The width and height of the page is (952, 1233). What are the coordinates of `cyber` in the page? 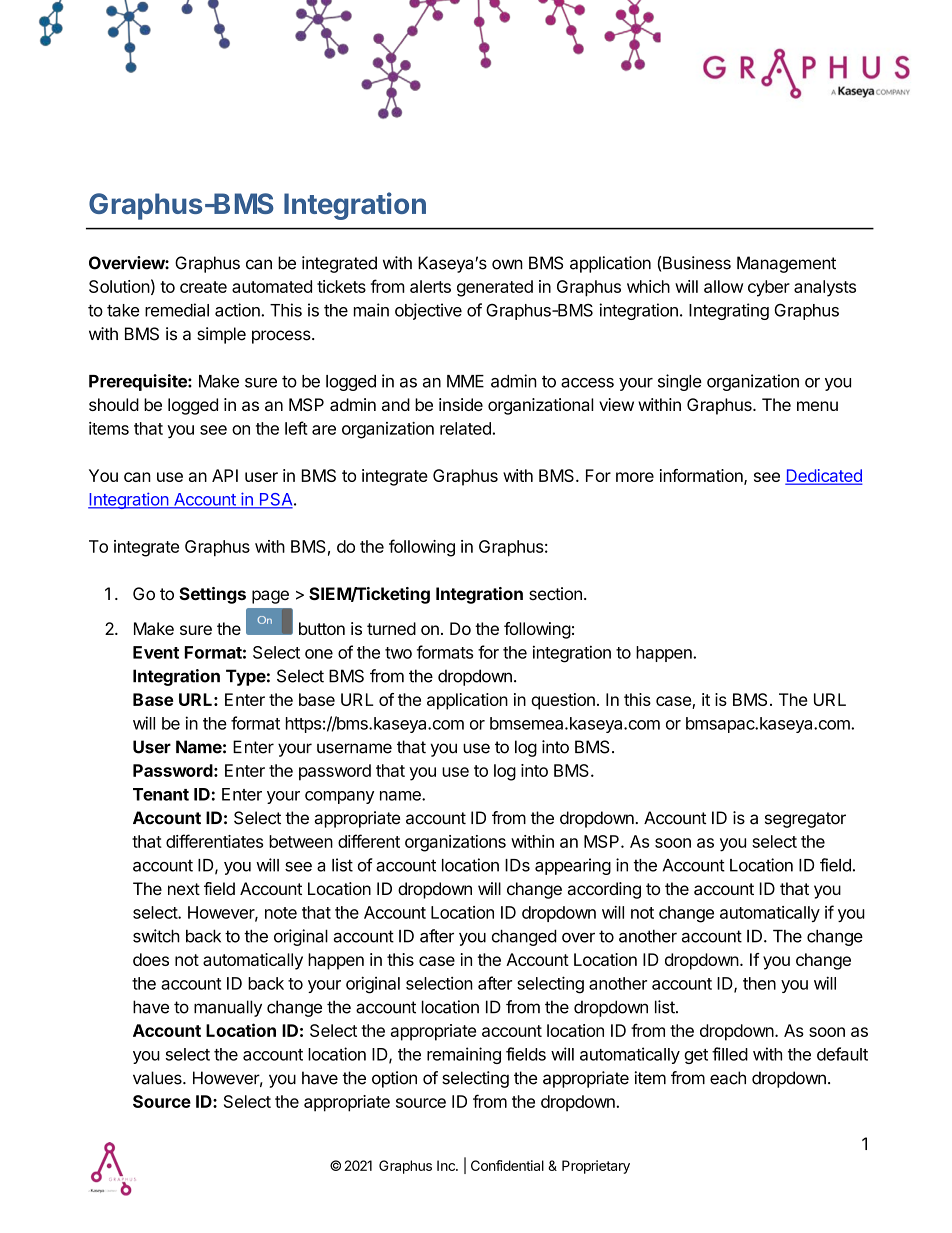 It's located at (769, 288).
